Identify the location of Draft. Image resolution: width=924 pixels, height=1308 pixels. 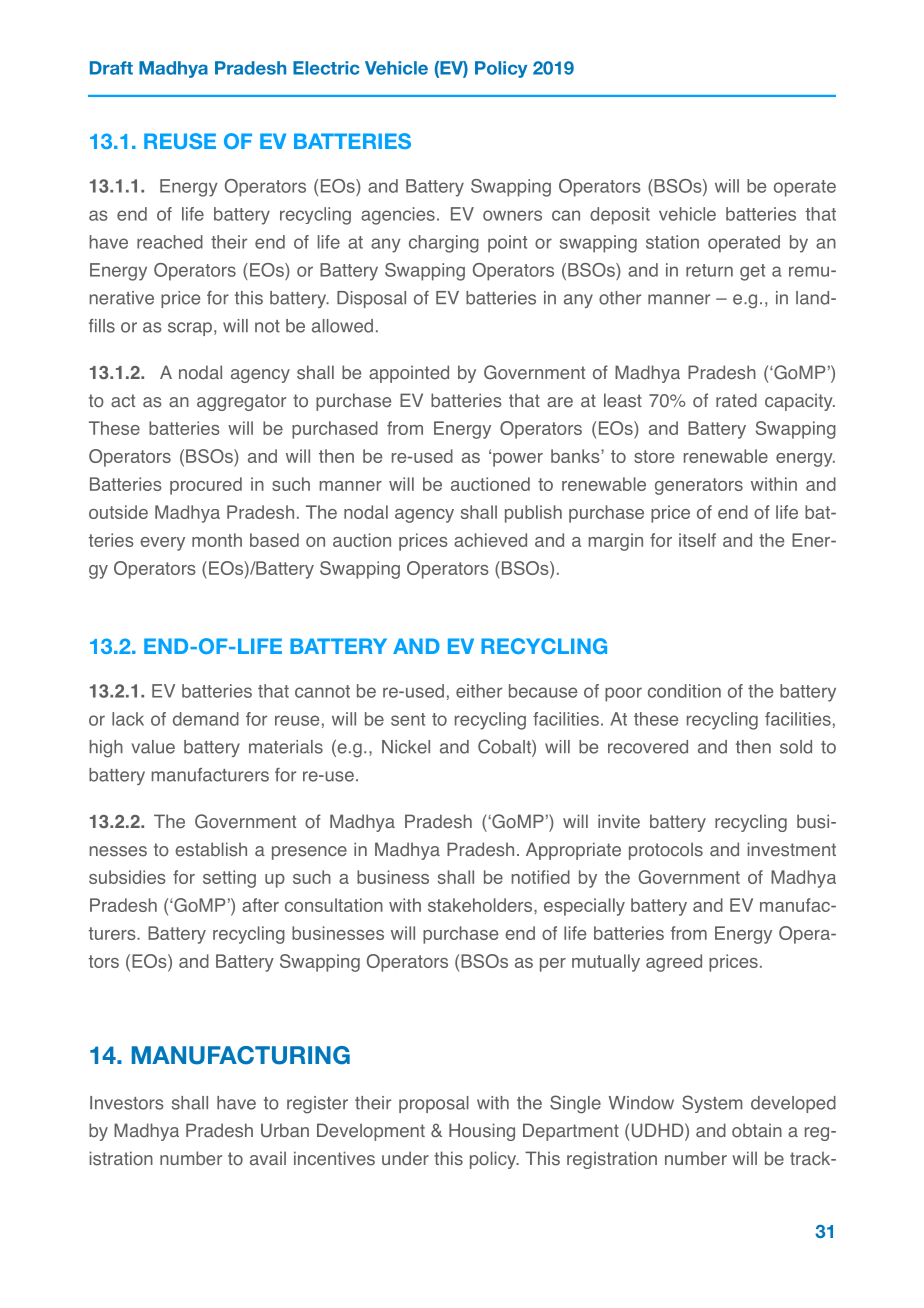
(111, 68).
